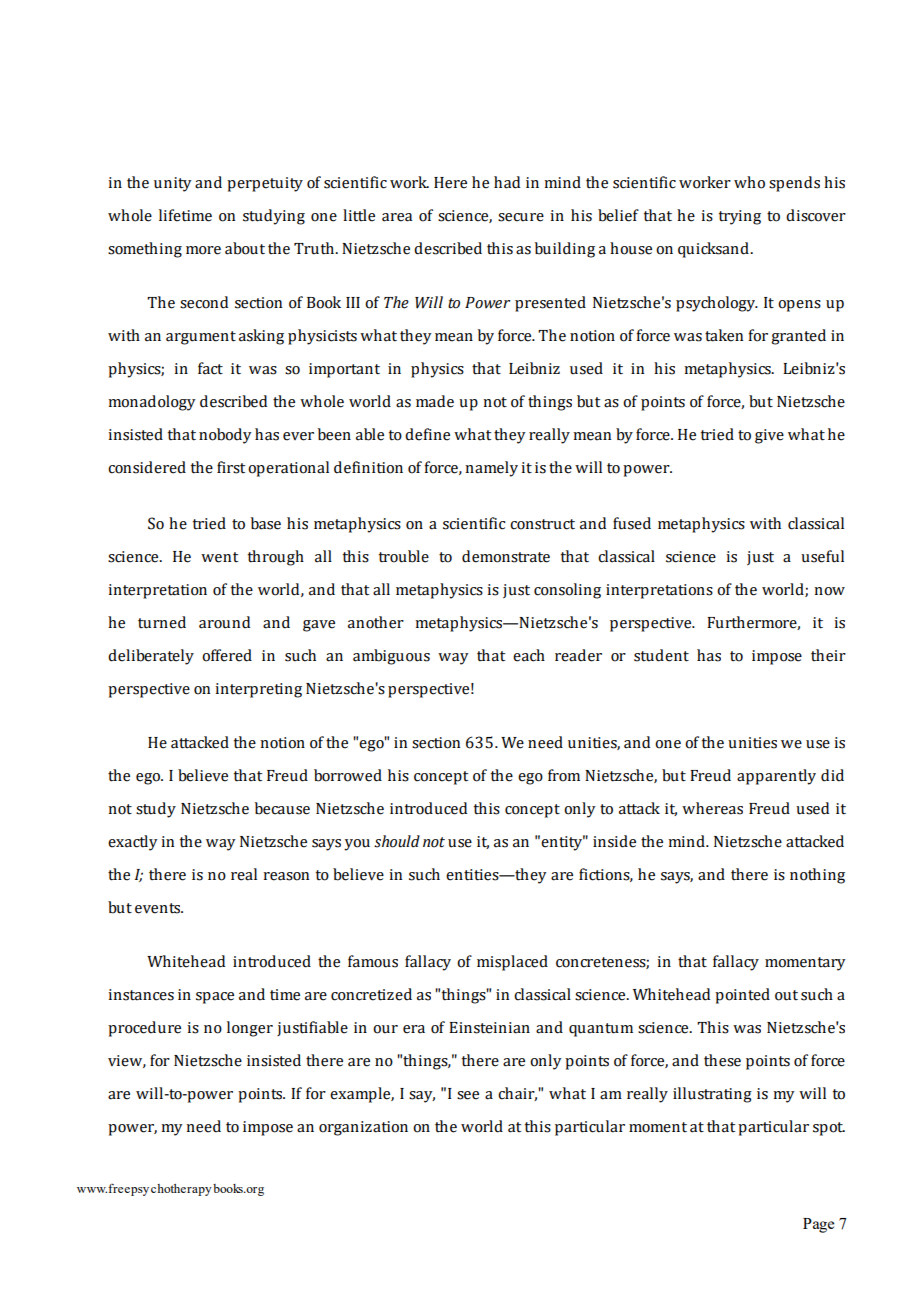 The width and height of the page is (924, 1308). I want to click on reason, so click(286, 876).
